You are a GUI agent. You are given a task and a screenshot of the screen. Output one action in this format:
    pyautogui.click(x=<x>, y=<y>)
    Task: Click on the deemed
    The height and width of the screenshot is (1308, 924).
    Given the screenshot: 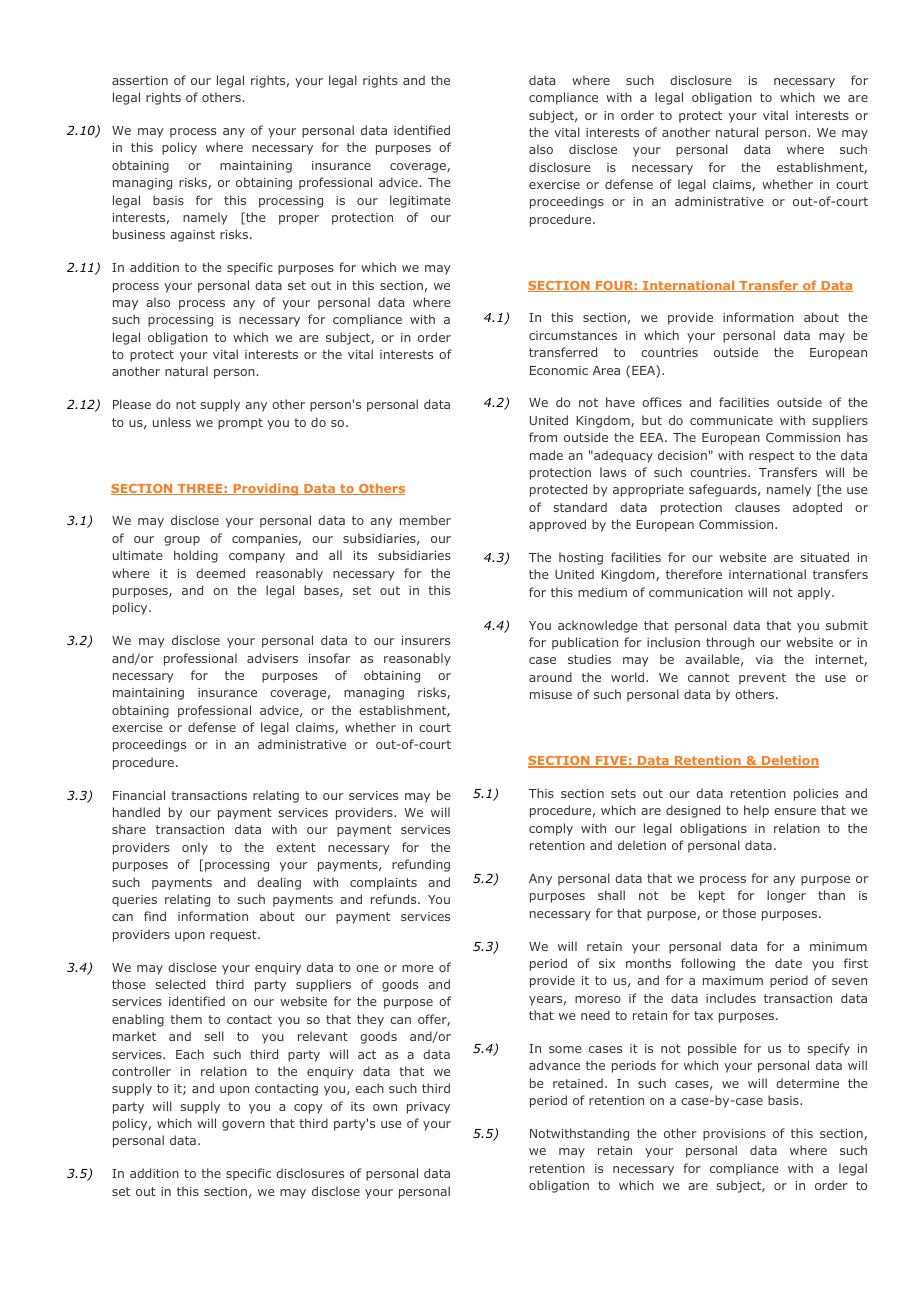 What is the action you would take?
    pyautogui.click(x=220, y=573)
